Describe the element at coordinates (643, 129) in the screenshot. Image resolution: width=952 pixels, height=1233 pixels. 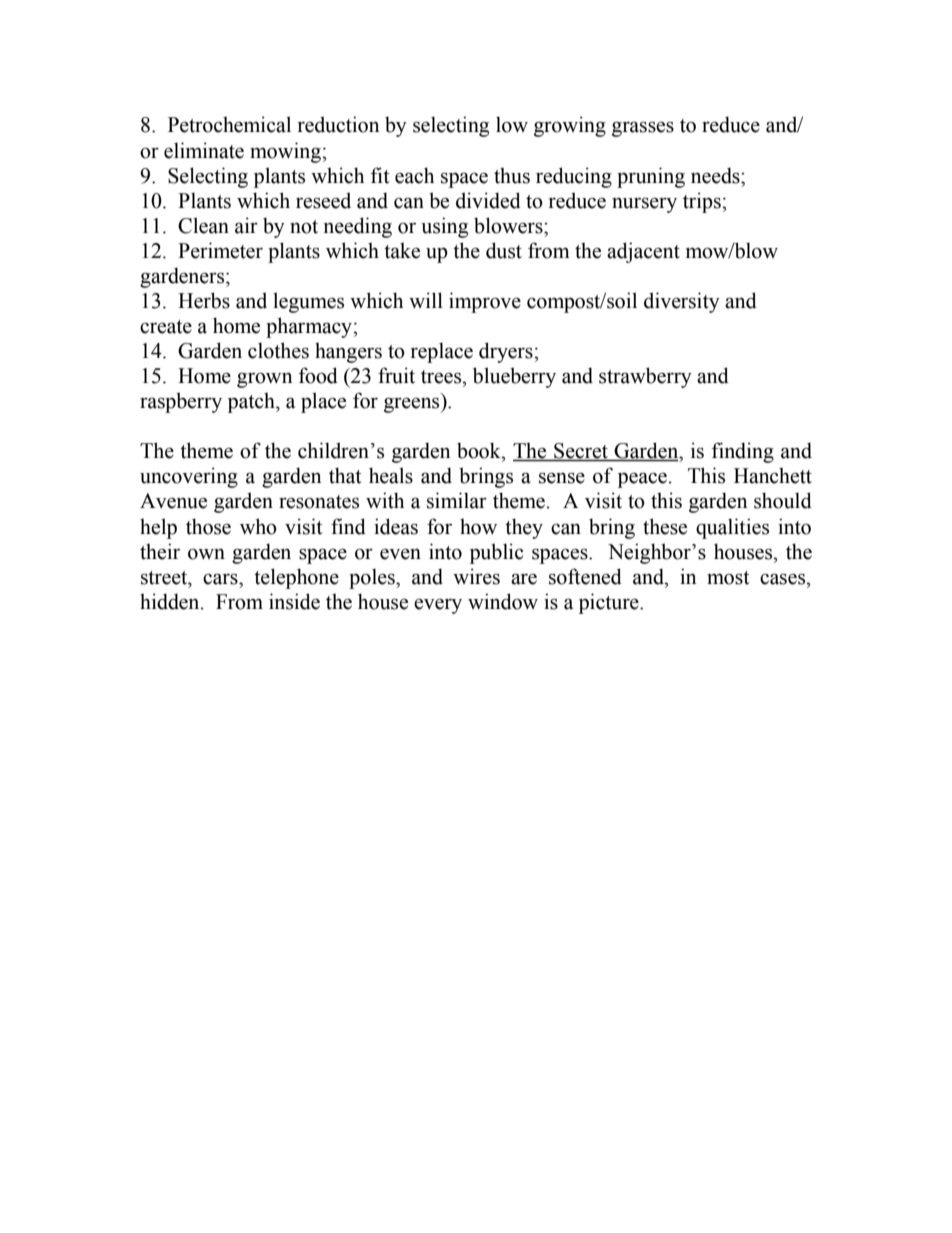
I see `grasses` at that location.
